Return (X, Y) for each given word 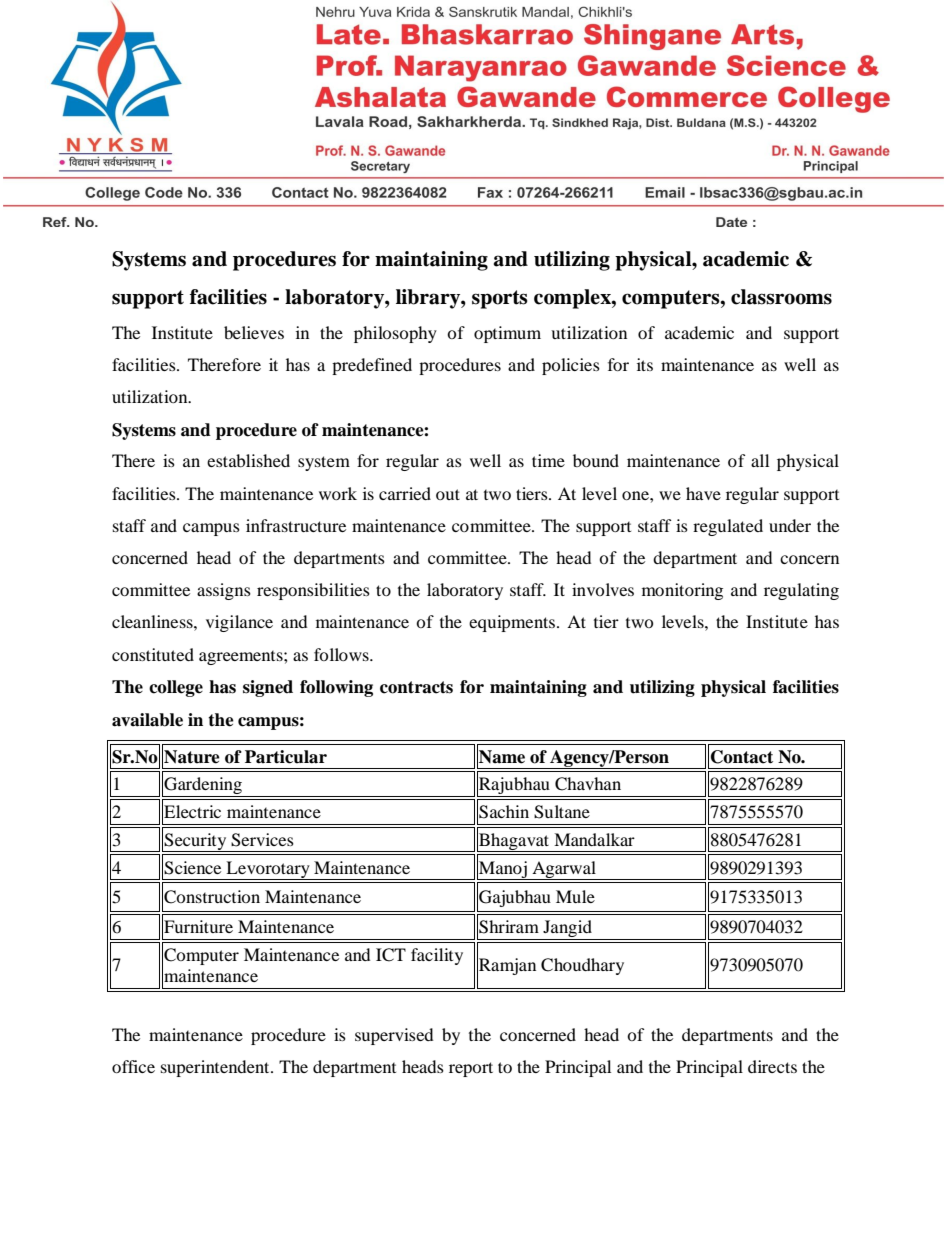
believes (254, 332)
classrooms (781, 297)
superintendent (216, 1068)
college (176, 688)
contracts (416, 687)
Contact (742, 757)
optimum (507, 334)
